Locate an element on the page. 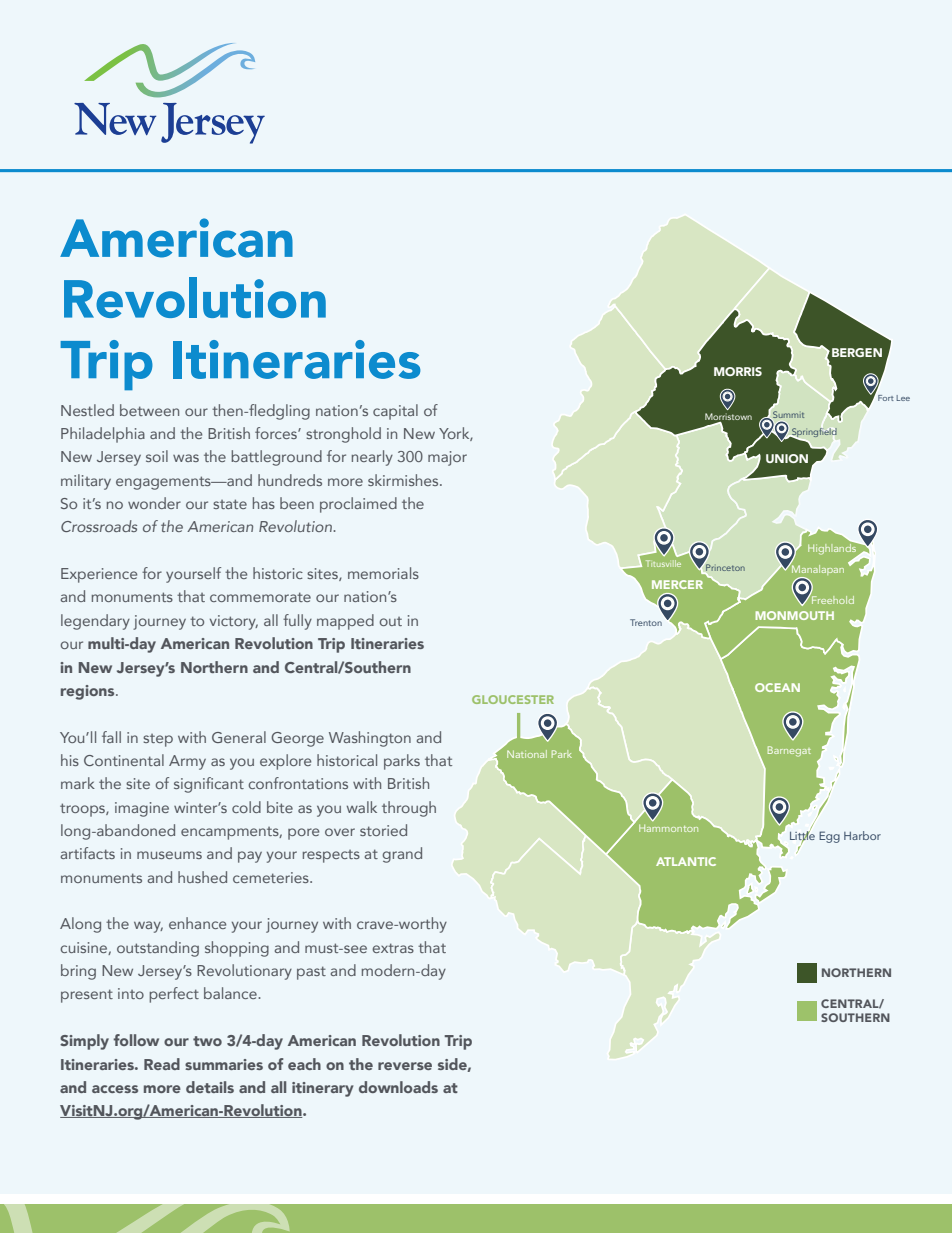 The width and height of the image is (952, 1233). BERGEN is located at coordinates (857, 352).
